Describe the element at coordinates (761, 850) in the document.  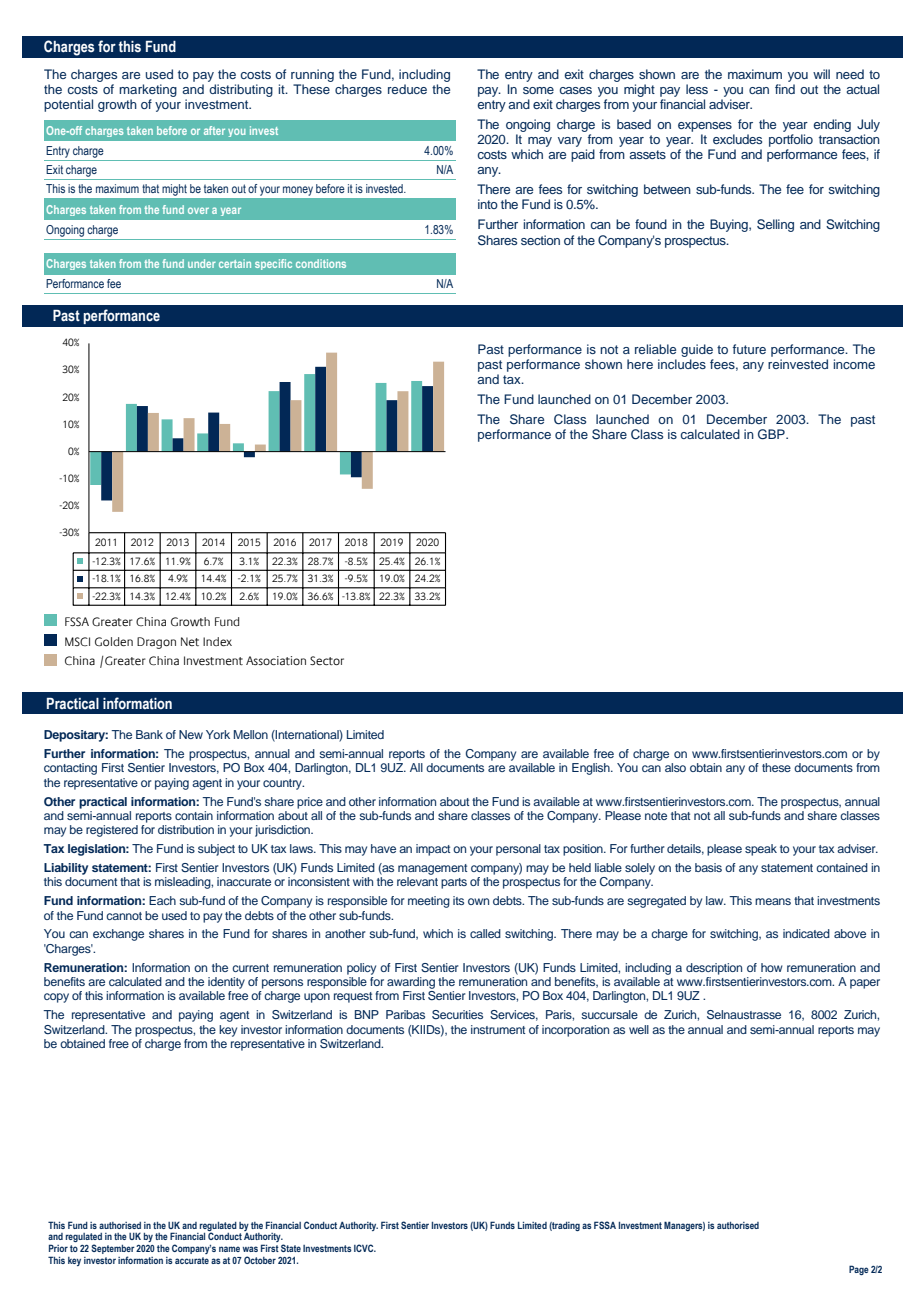
I see `speak` at that location.
